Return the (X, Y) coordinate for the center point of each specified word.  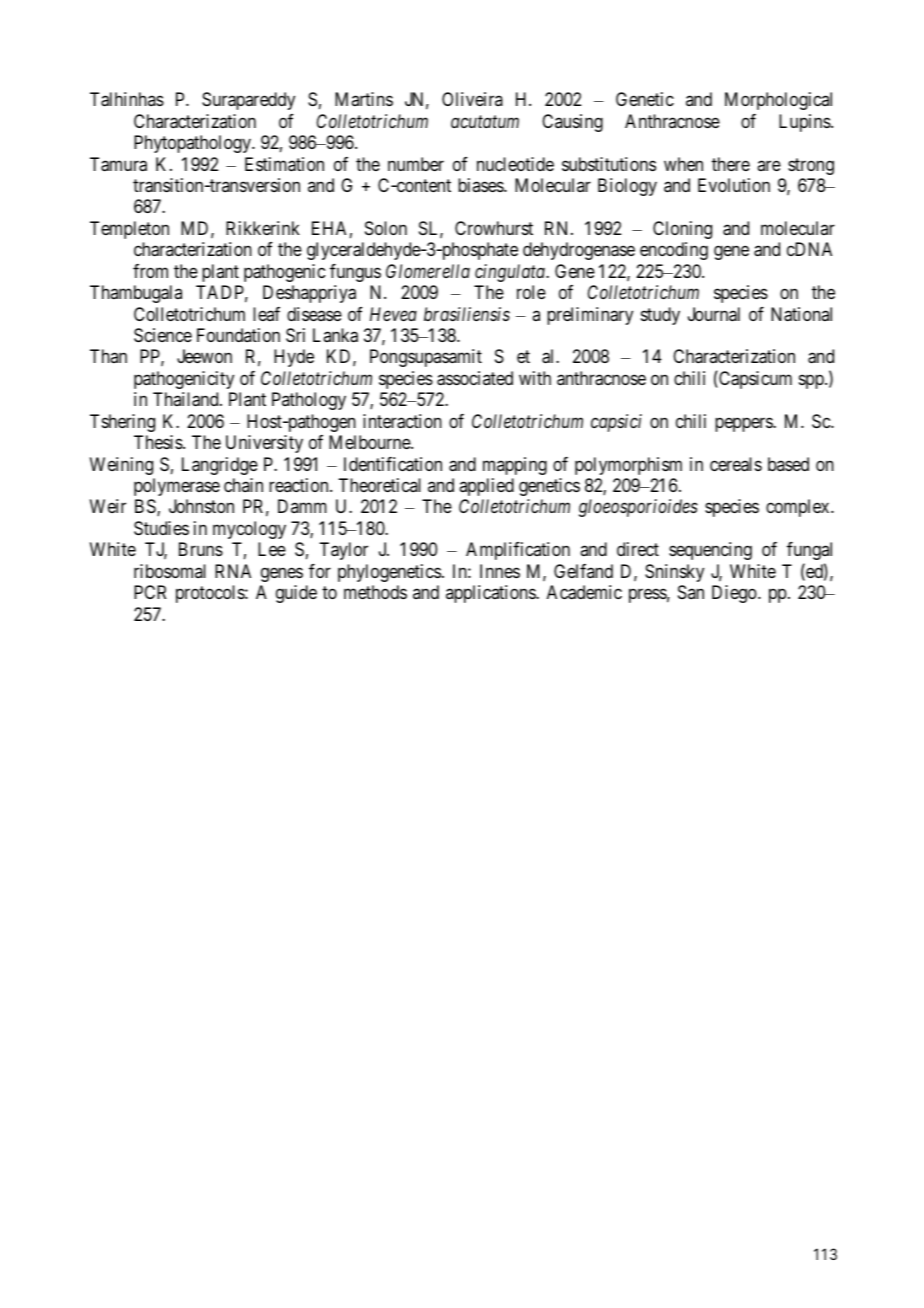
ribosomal (170, 571)
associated (475, 378)
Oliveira (472, 99)
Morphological (778, 101)
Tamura (118, 164)
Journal (714, 314)
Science (163, 335)
